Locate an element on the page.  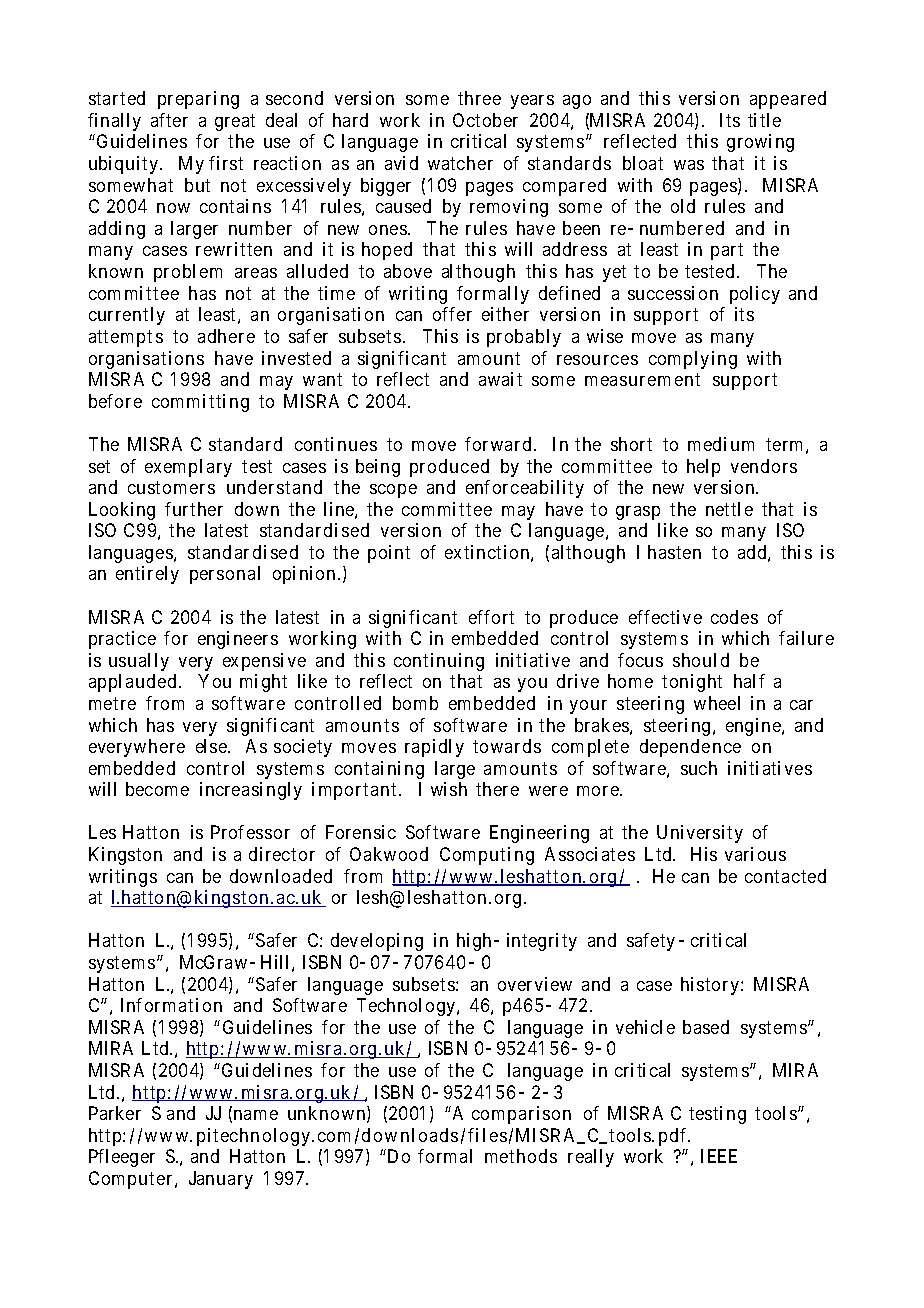
October is located at coordinates (485, 120).
